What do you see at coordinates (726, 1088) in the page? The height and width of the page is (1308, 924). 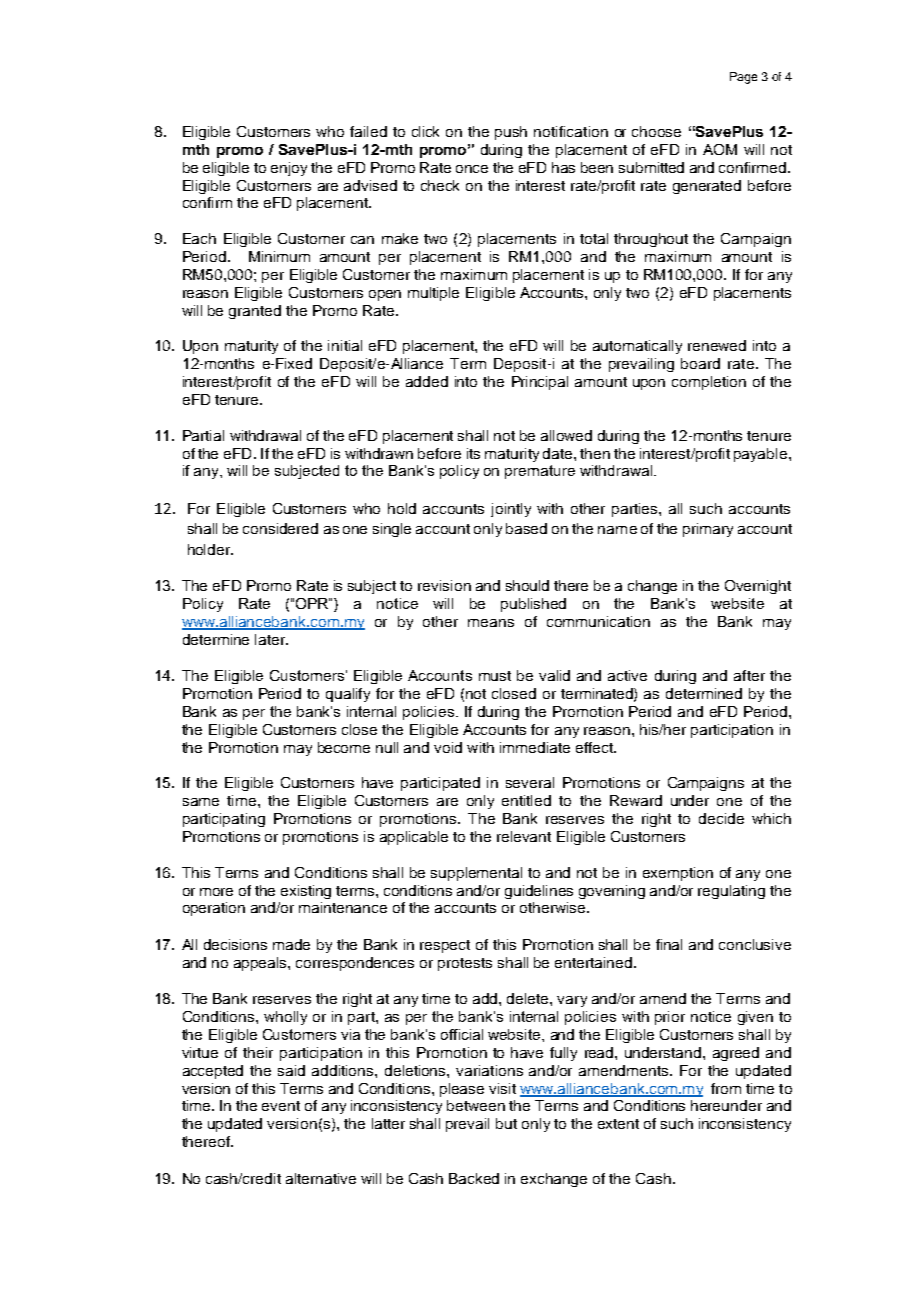 I see `from` at bounding box center [726, 1088].
